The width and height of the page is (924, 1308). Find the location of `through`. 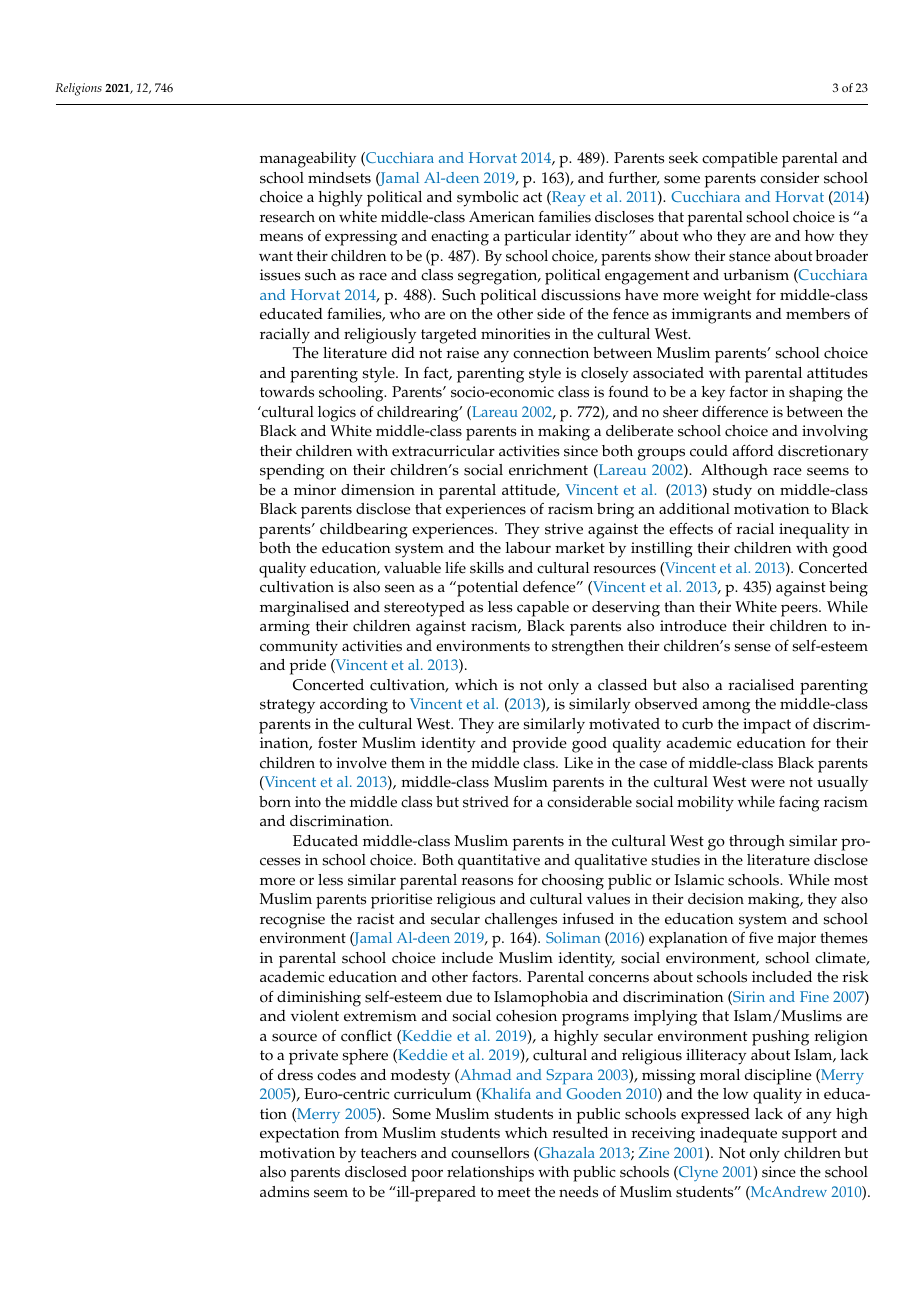

through is located at coordinates (757, 843).
